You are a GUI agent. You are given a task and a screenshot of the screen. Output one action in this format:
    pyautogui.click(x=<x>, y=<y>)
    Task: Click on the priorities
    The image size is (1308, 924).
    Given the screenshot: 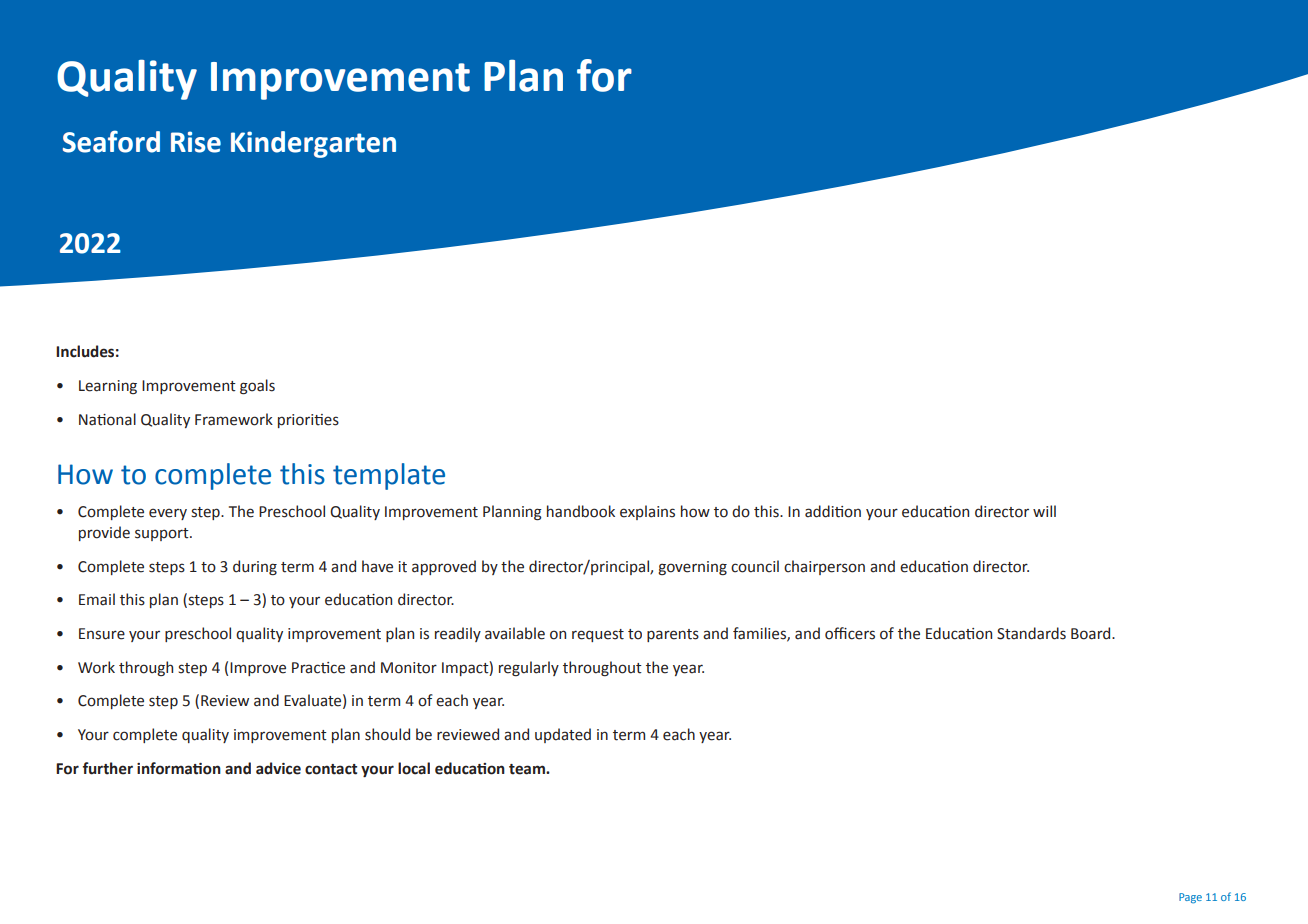 What is the action you would take?
    pyautogui.click(x=308, y=421)
